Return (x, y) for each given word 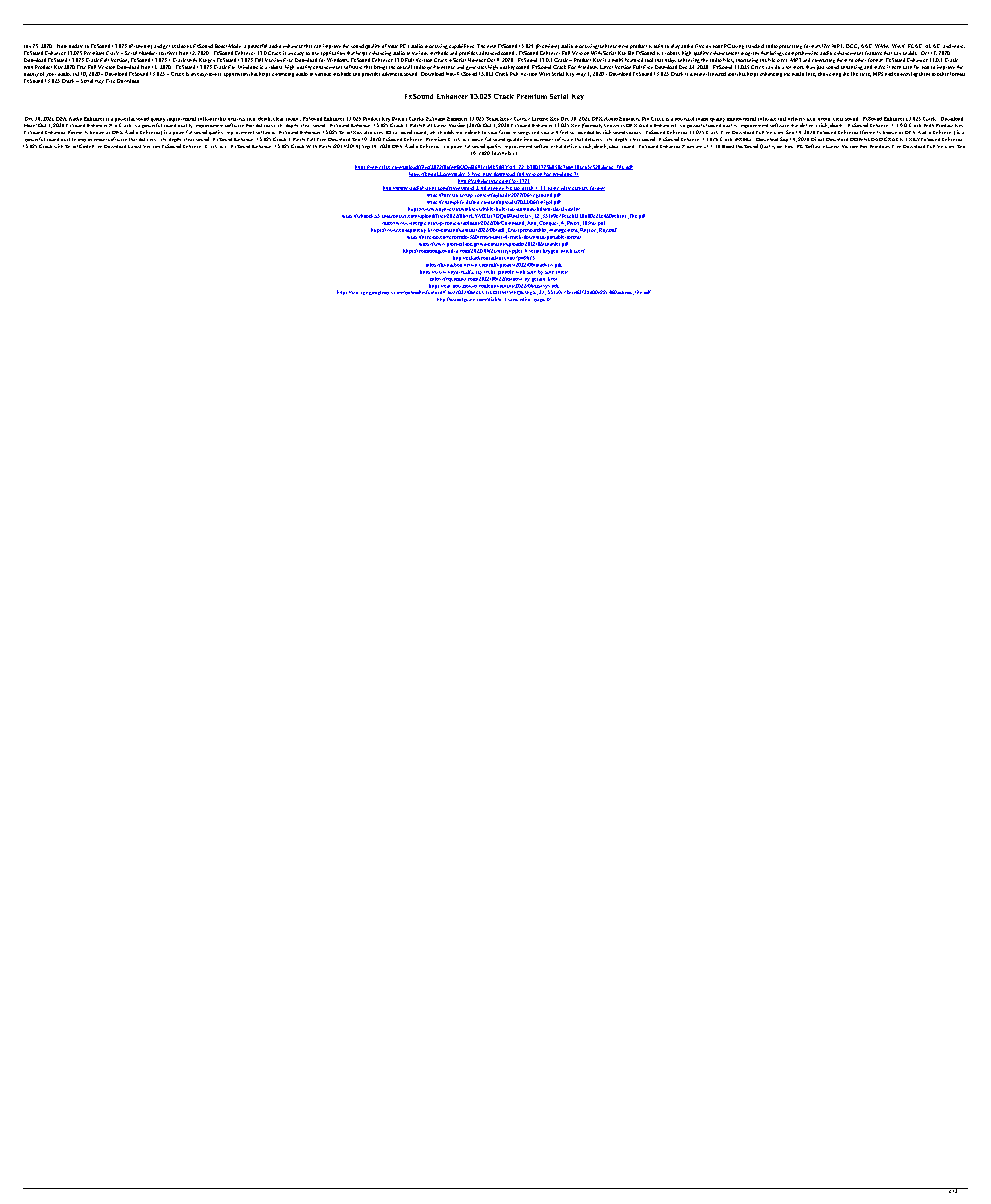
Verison (151, 146)
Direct (817, 139)
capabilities (461, 48)
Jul (76, 74)
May (581, 75)
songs (524, 135)
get (166, 48)
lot (788, 67)
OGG (852, 46)
